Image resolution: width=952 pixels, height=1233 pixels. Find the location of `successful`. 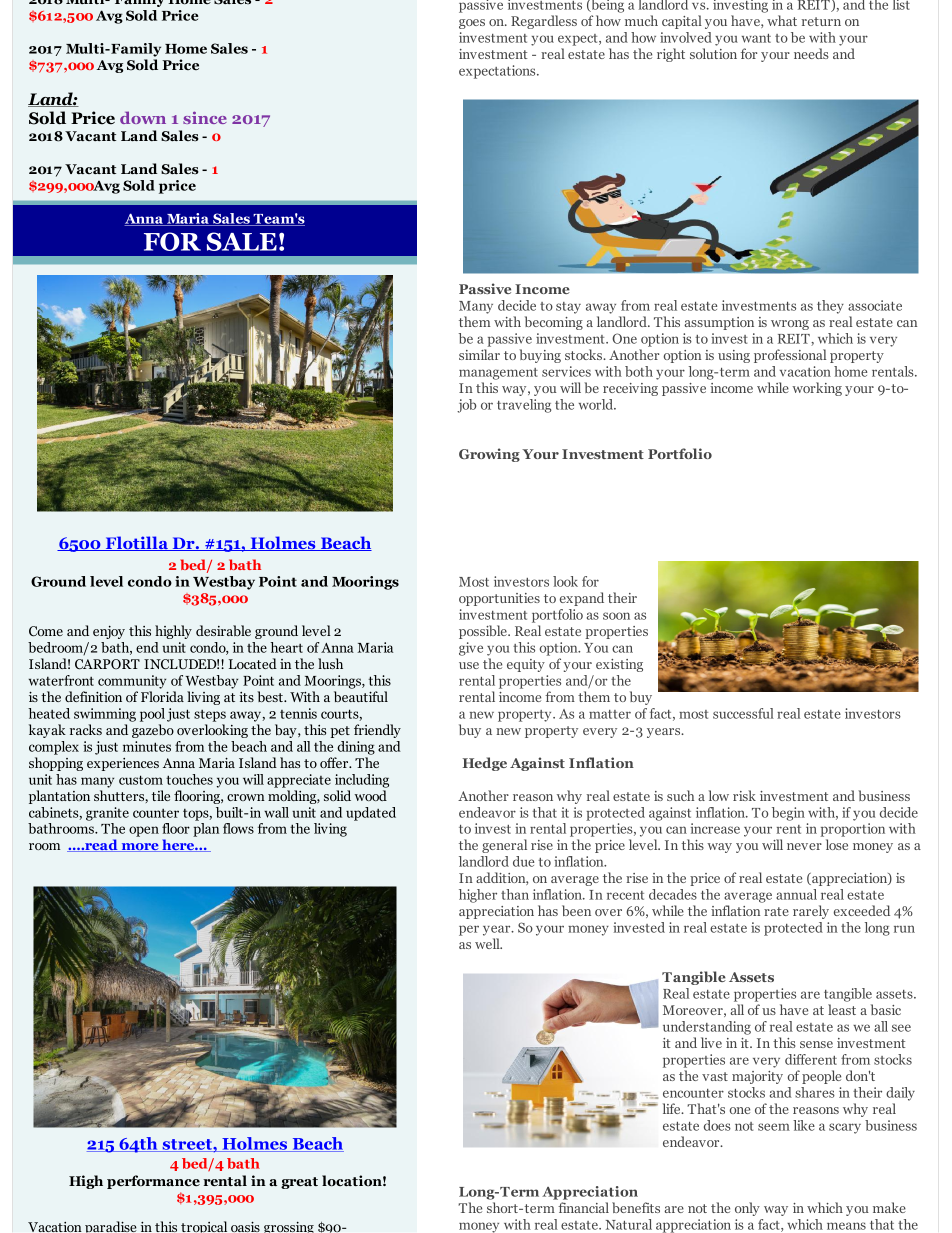

successful is located at coordinates (743, 713).
